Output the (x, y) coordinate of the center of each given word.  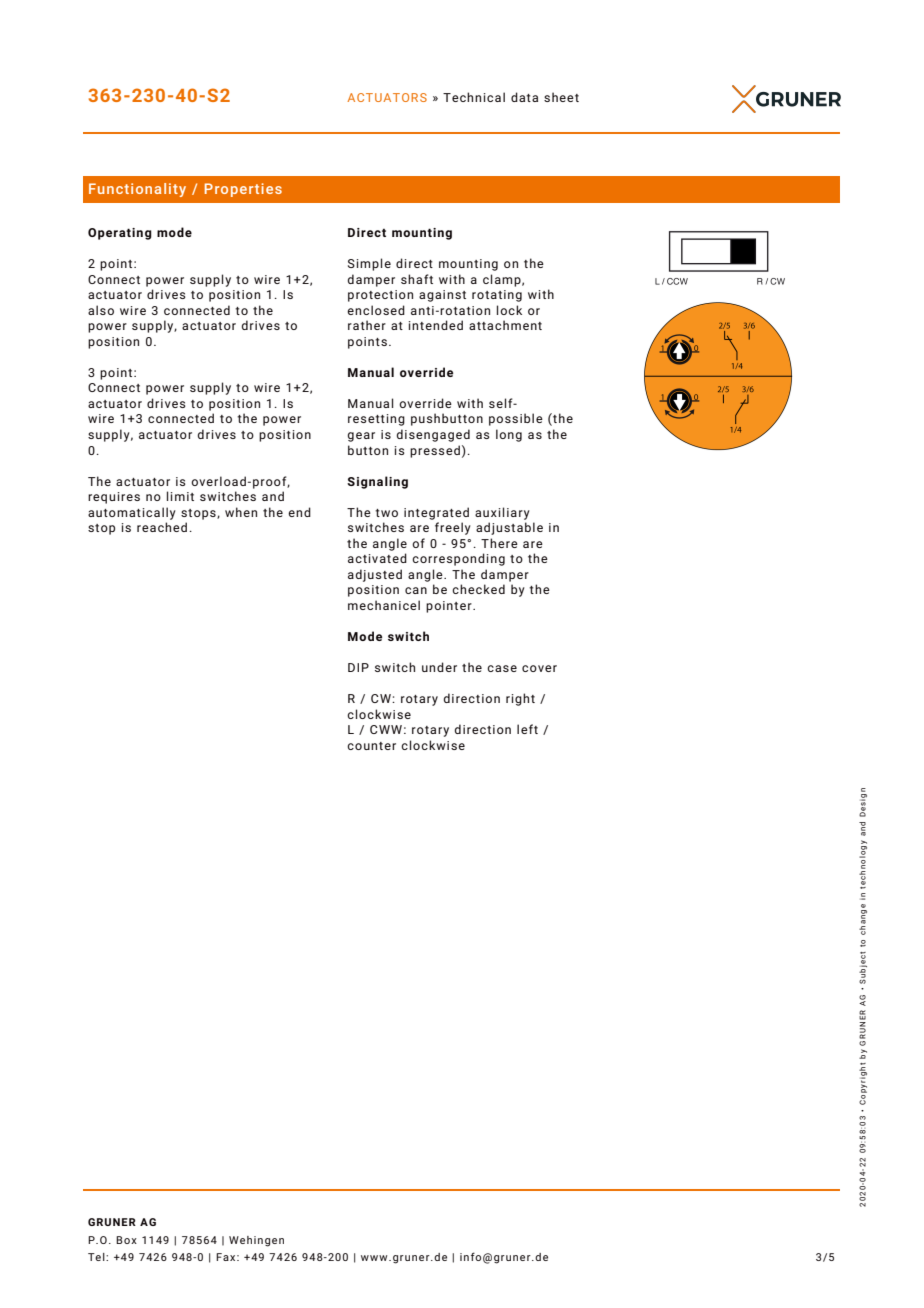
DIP (358, 667)
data (524, 97)
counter (371, 746)
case (502, 668)
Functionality (137, 190)
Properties (243, 190)
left (527, 729)
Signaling (377, 482)
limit (180, 496)
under (439, 667)
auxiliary (502, 513)
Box (126, 1240)
